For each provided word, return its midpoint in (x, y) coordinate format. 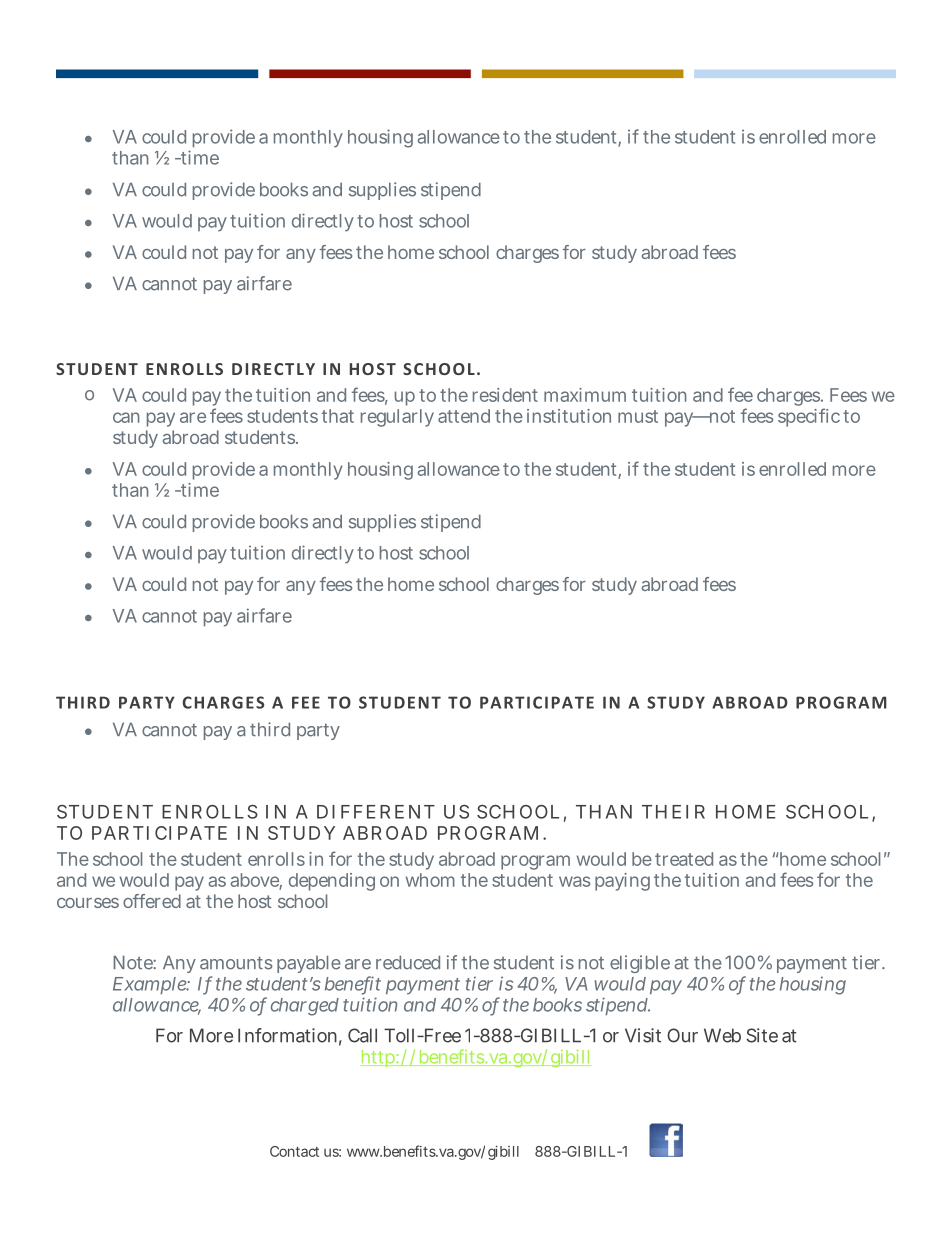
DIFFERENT (376, 812)
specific (809, 417)
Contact (294, 1151)
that (338, 416)
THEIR (673, 812)
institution (569, 416)
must (638, 416)
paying (622, 882)
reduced (408, 963)
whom (430, 880)
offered (152, 901)
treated (684, 859)
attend (464, 416)
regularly (397, 418)
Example (151, 985)
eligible (640, 964)
